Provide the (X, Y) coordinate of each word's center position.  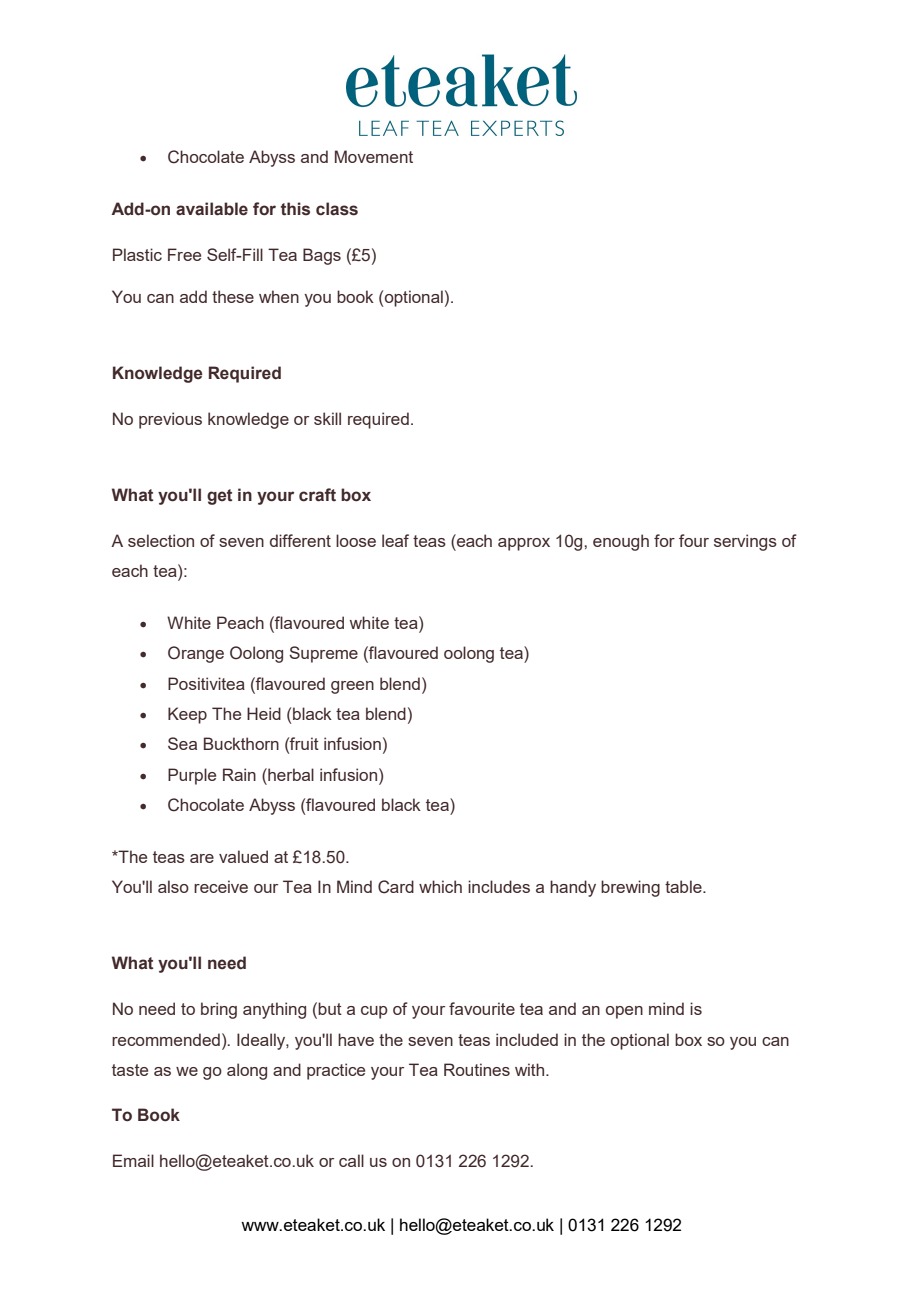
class (337, 209)
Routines (477, 1069)
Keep (187, 715)
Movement (374, 156)
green (352, 687)
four (694, 540)
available (212, 209)
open (624, 1012)
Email (133, 1160)
